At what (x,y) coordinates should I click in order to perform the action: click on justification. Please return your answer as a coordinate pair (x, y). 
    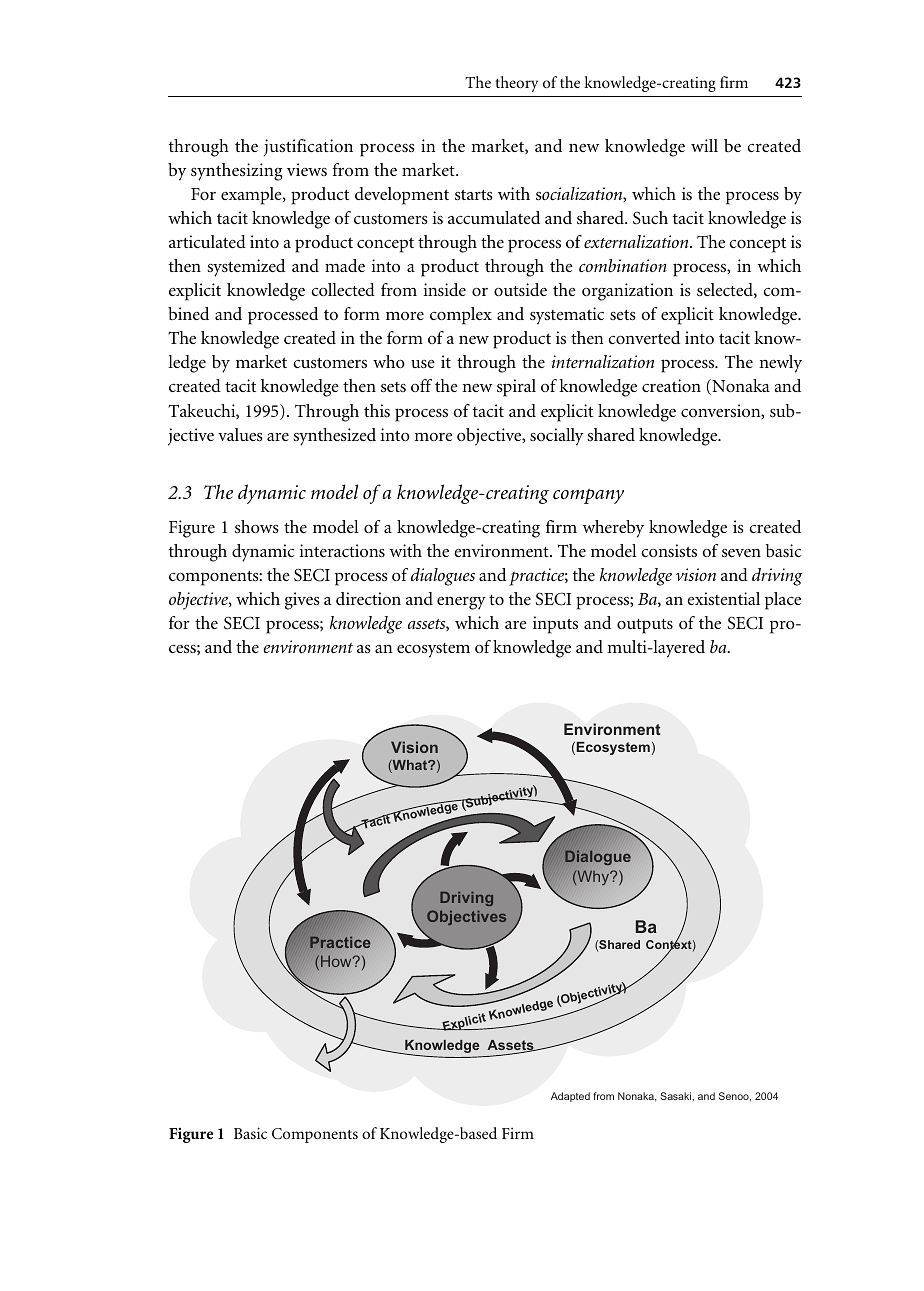
    Looking at the image, I should click on (308, 148).
